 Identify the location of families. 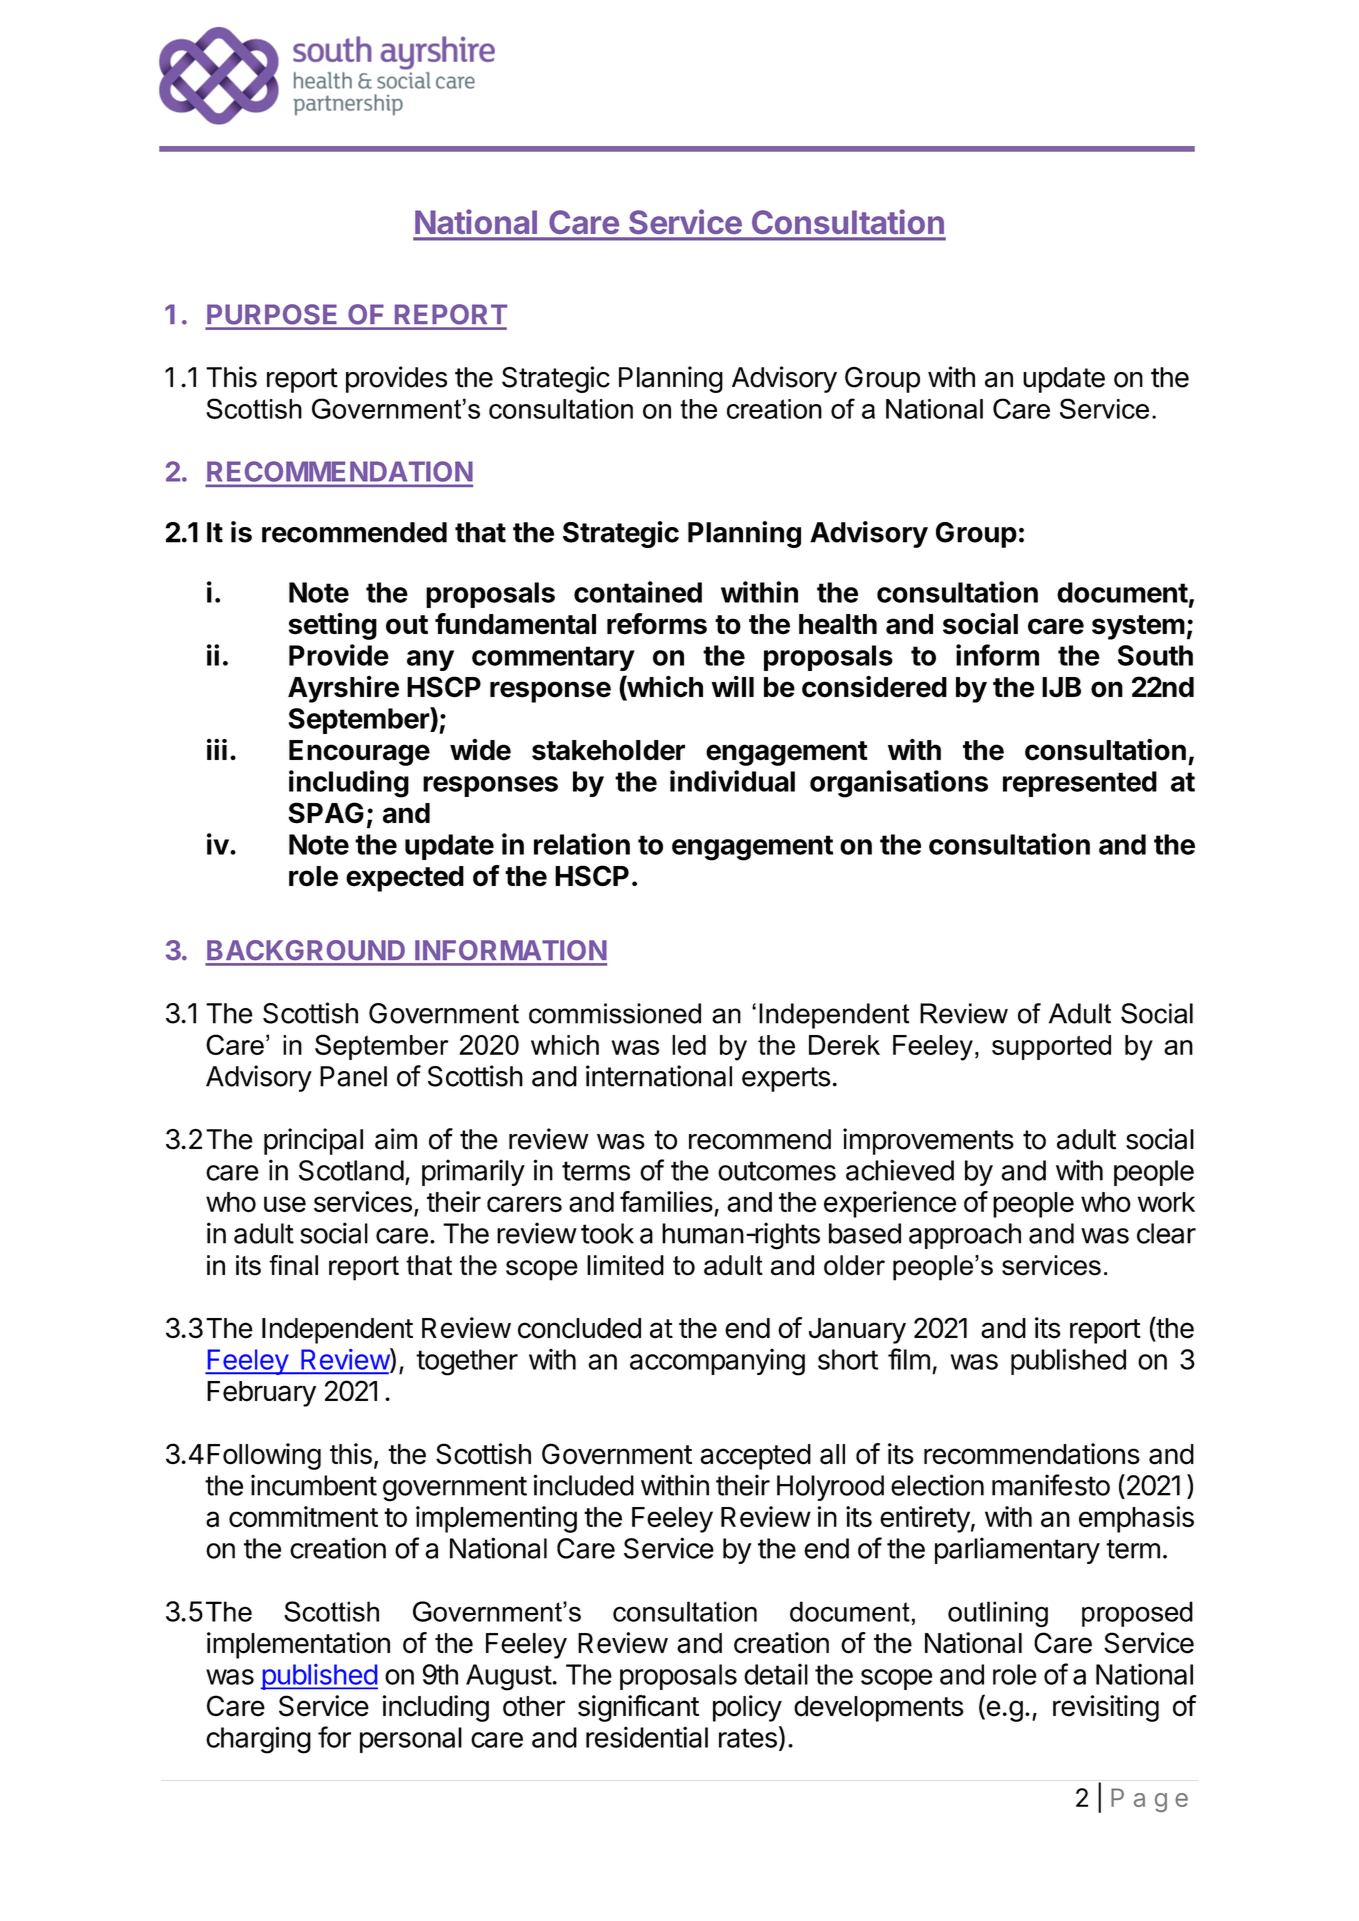
(666, 1202).
